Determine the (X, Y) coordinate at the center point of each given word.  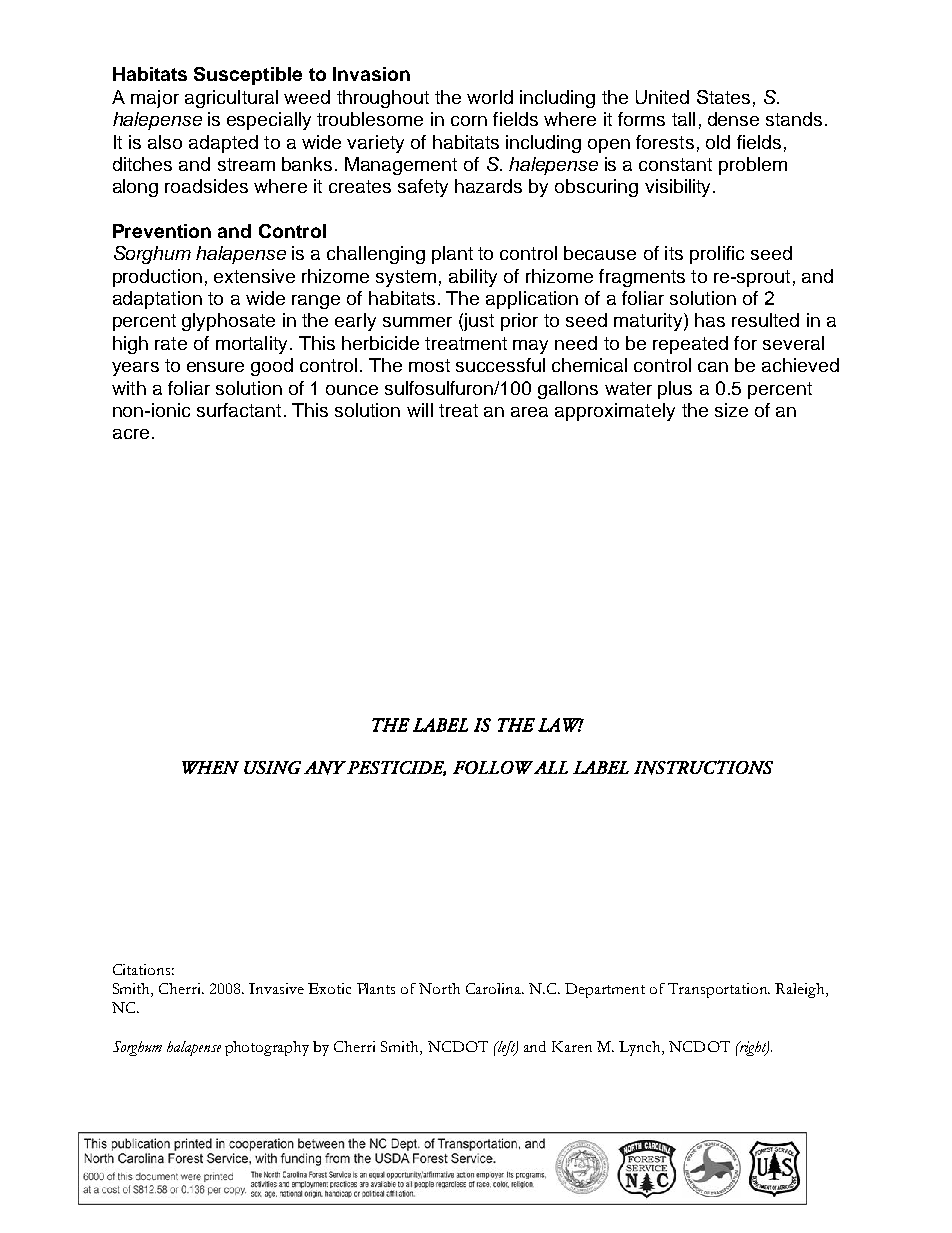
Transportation (719, 990)
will (420, 410)
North (439, 988)
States (723, 97)
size (731, 410)
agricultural (231, 99)
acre (131, 434)
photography (267, 1048)
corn (469, 121)
